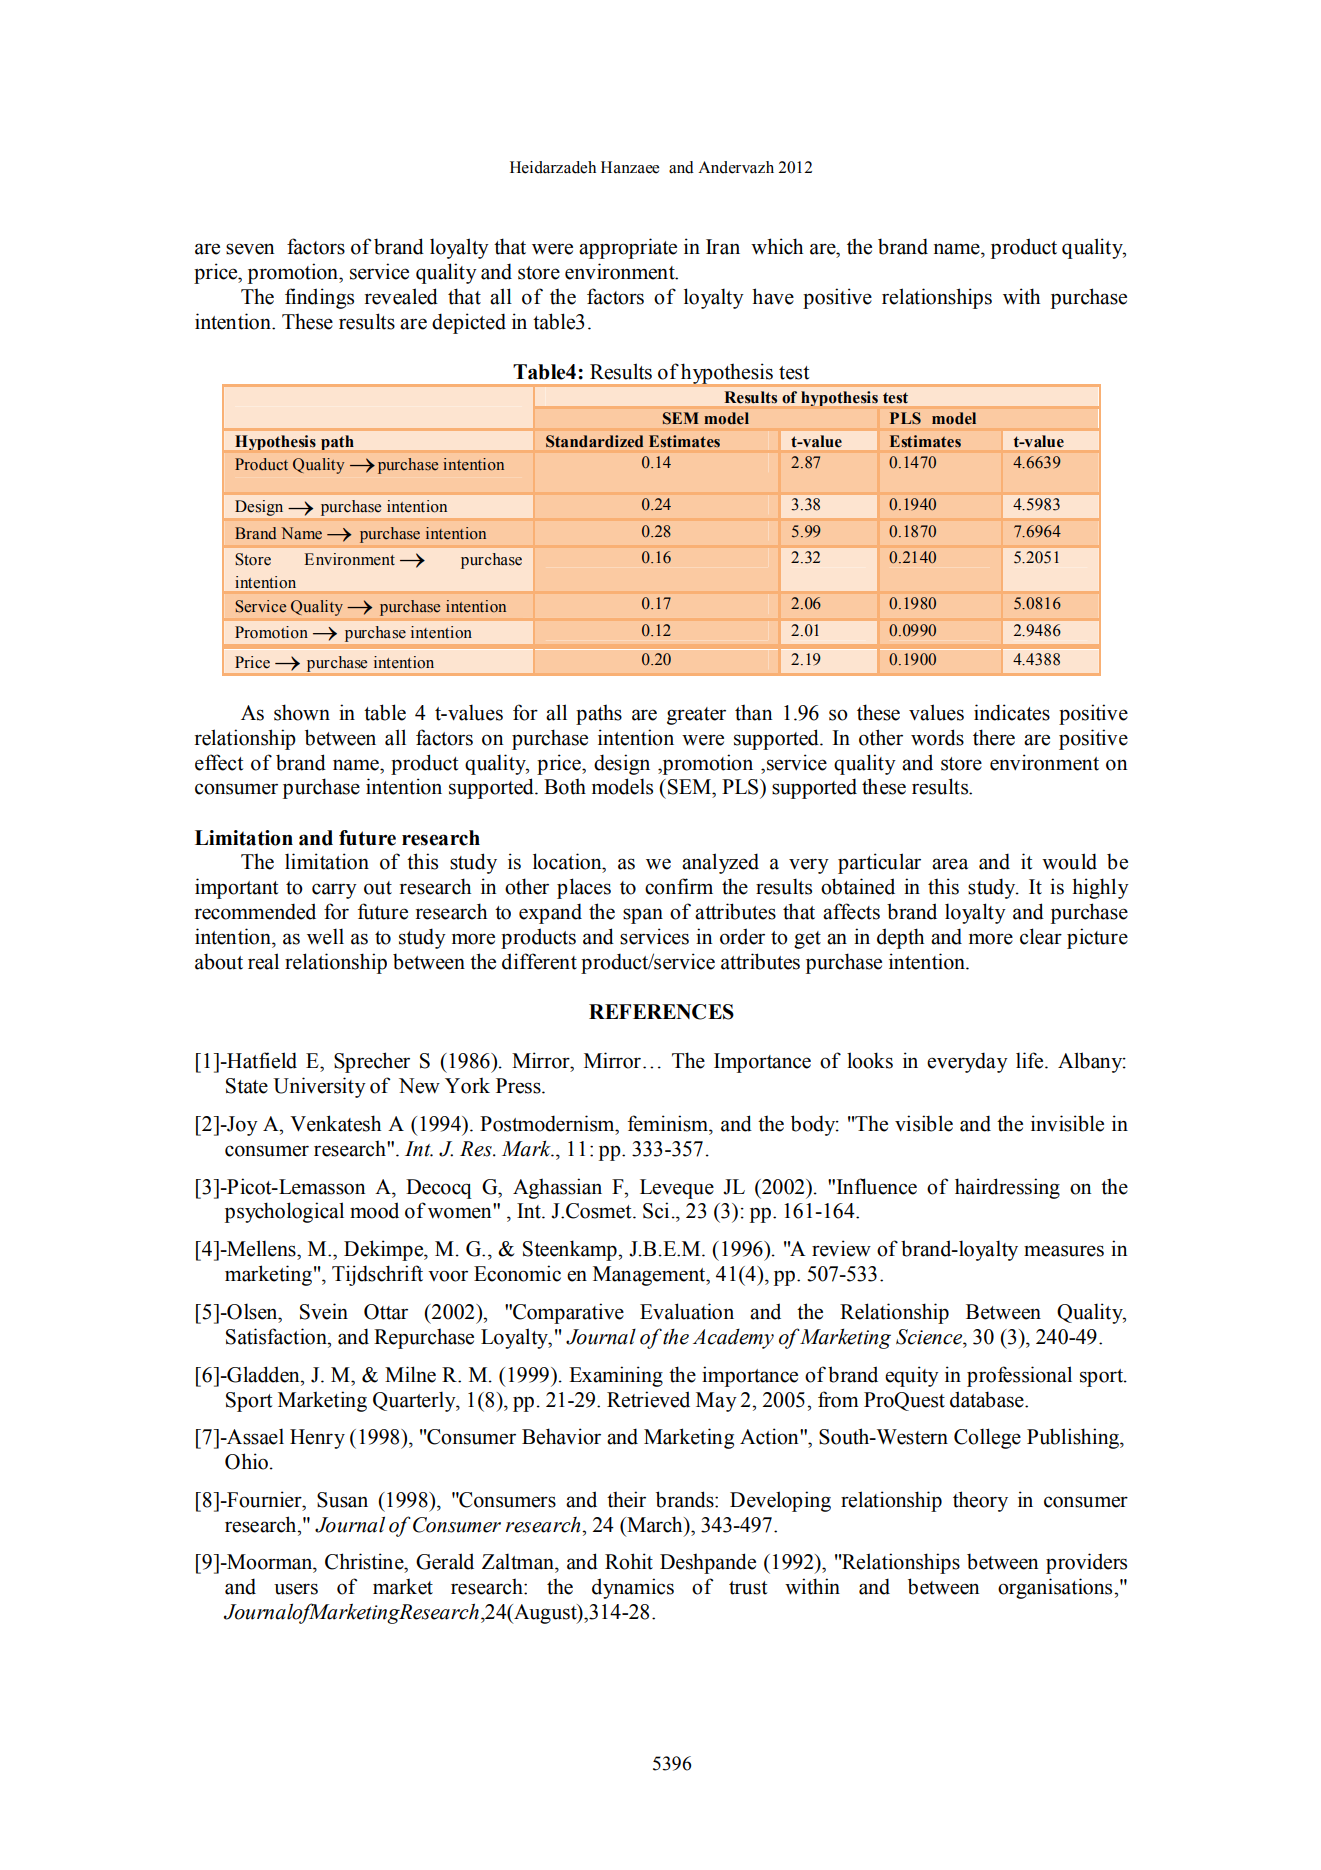  I want to click on have, so click(773, 296).
